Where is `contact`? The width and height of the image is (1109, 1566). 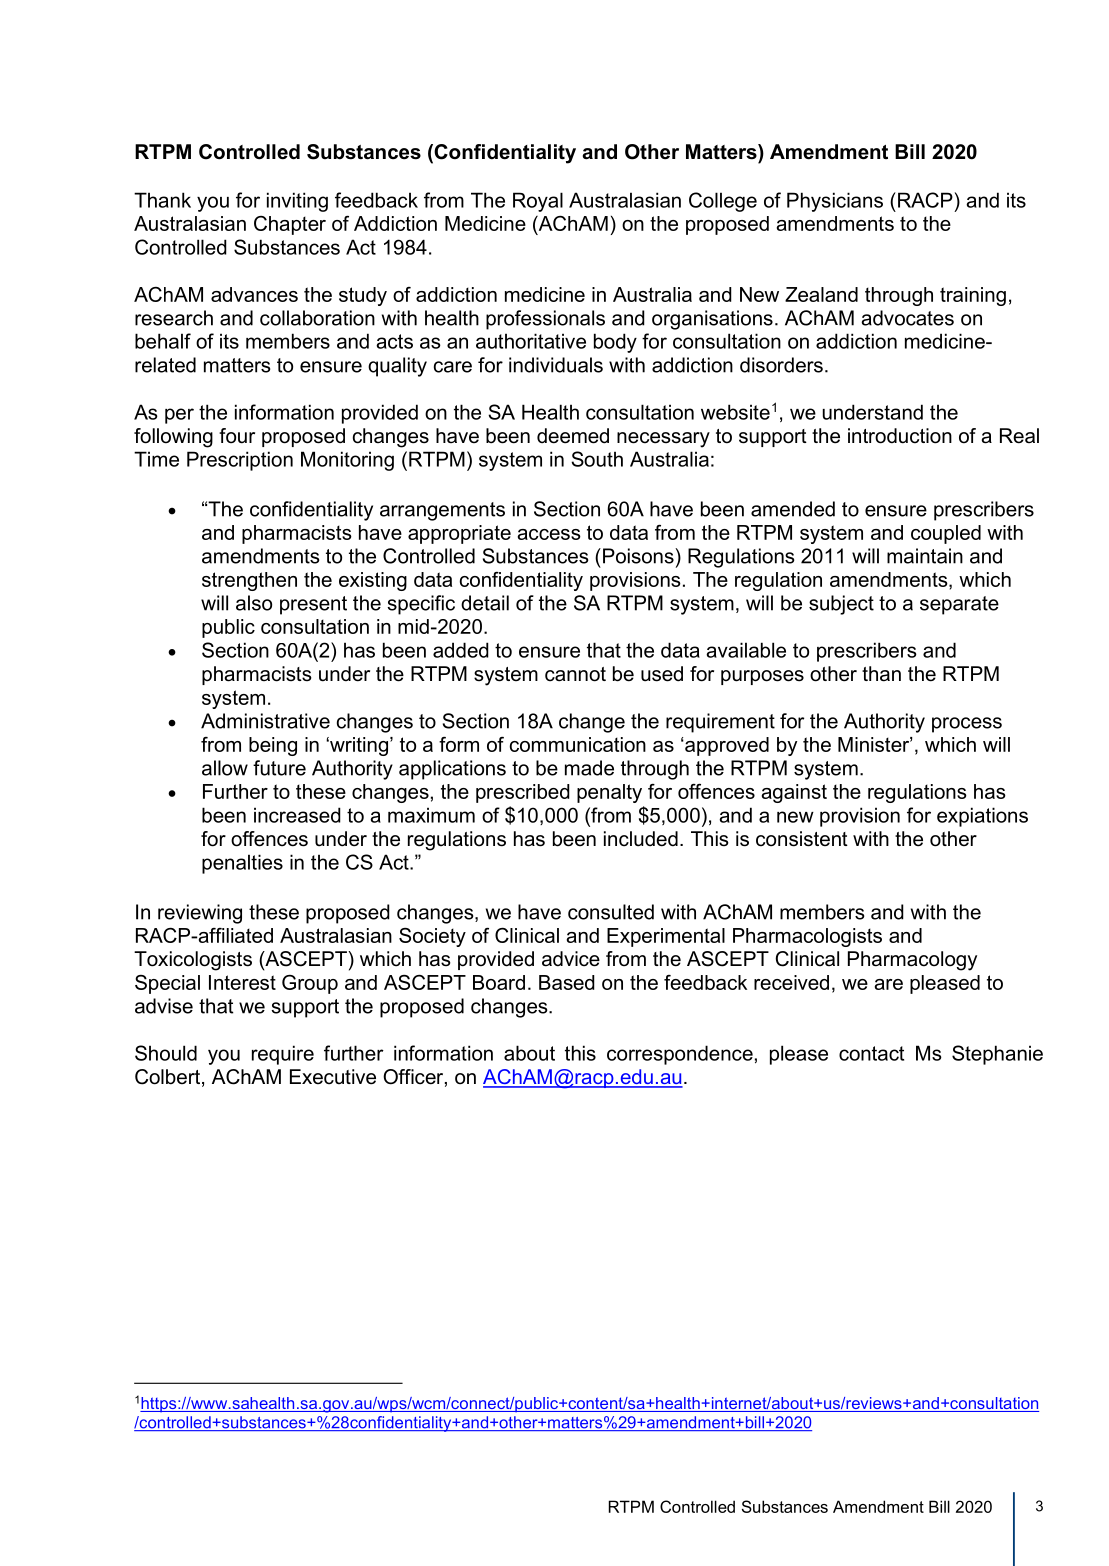 contact is located at coordinates (871, 1053).
